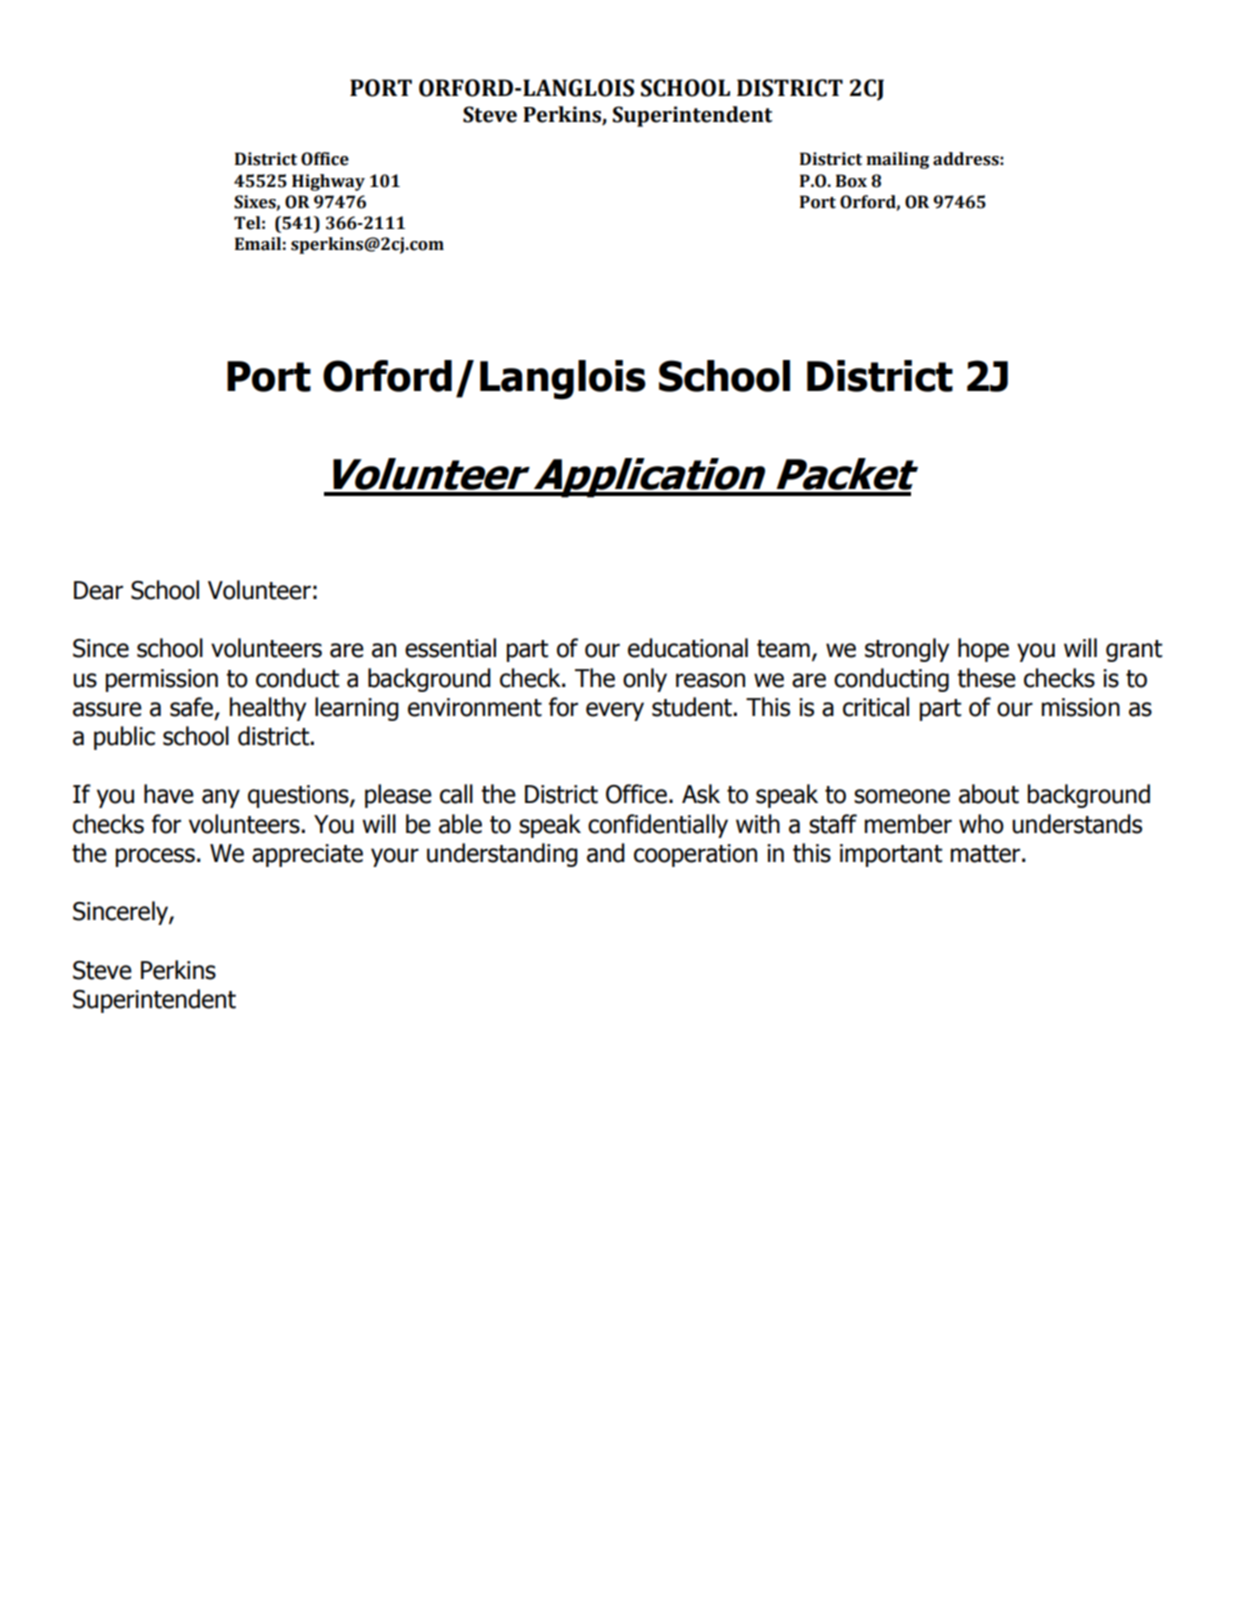 The height and width of the screenshot is (1598, 1235). I want to click on who, so click(981, 824).
